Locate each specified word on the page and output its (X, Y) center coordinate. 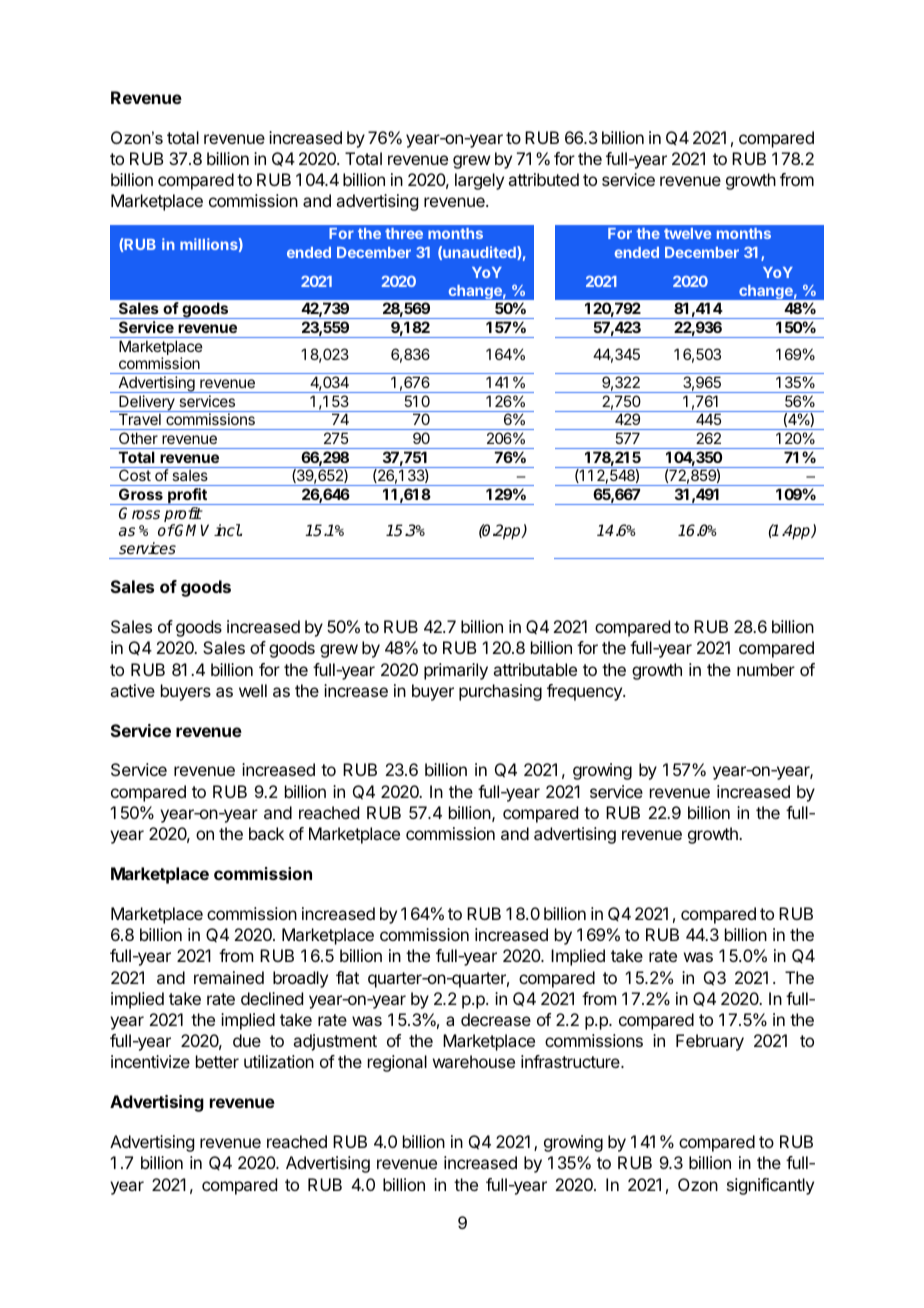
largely (479, 181)
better (217, 1061)
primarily (456, 671)
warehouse (474, 1061)
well (253, 690)
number (766, 669)
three (404, 233)
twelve (687, 233)
